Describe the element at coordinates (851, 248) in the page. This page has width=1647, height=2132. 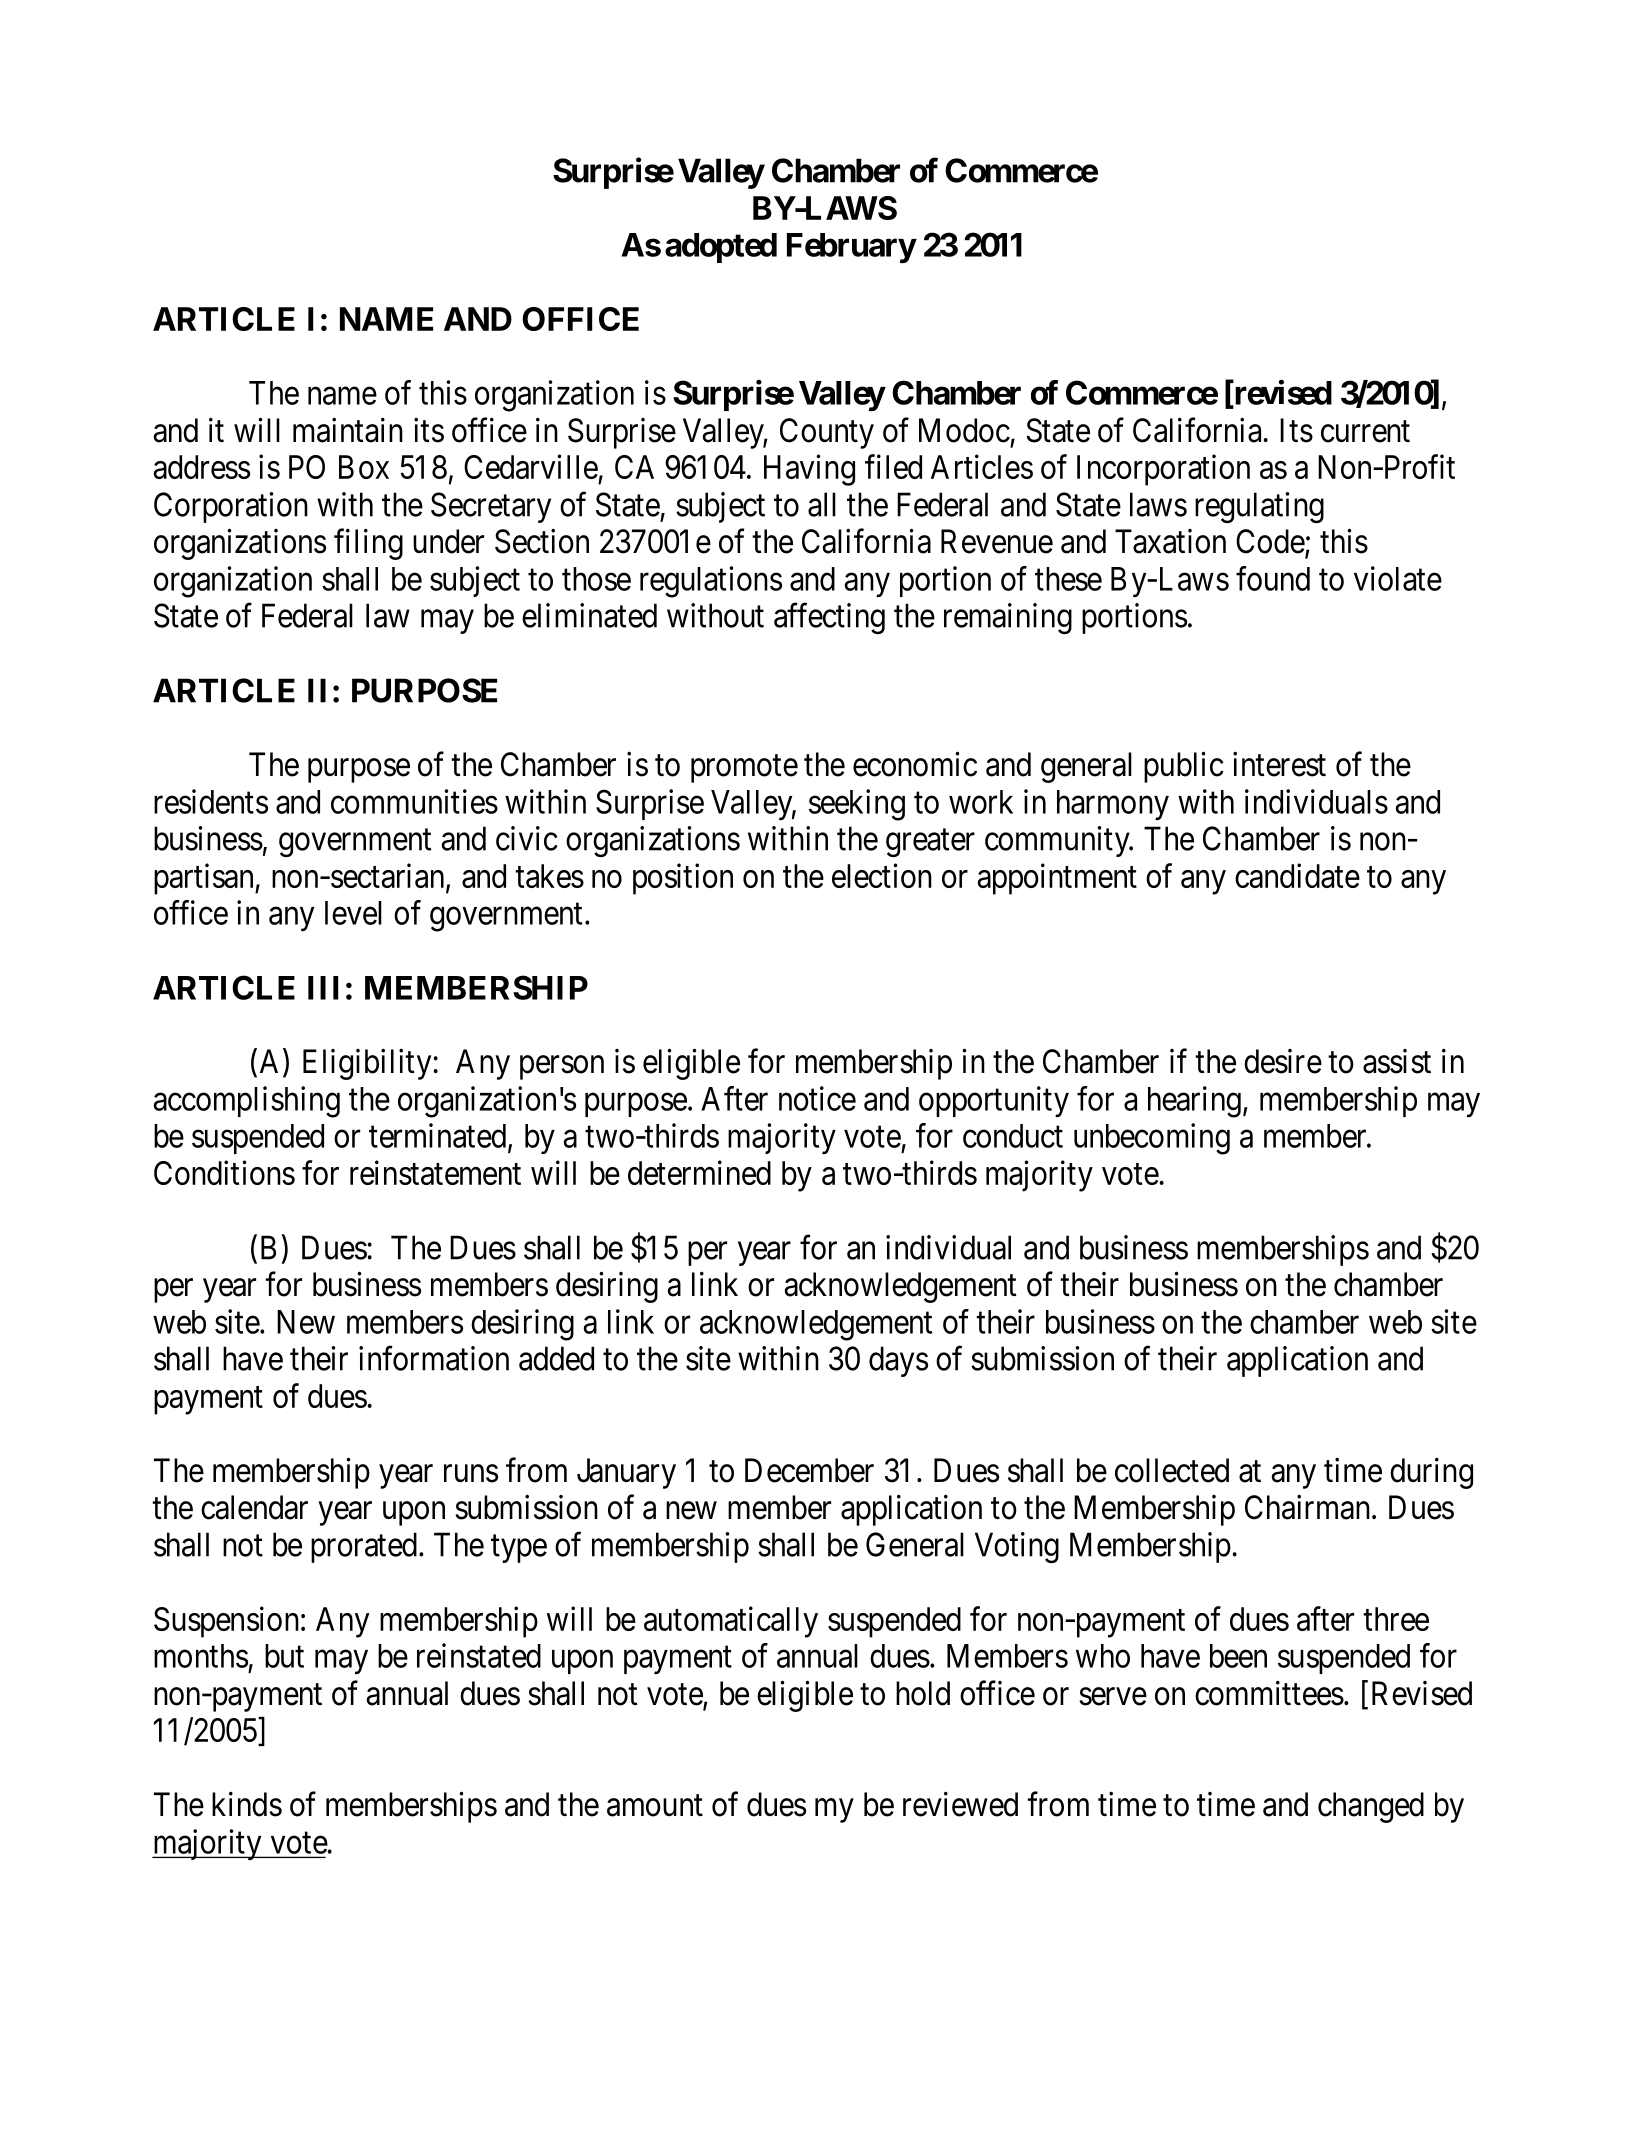
I see `February` at that location.
